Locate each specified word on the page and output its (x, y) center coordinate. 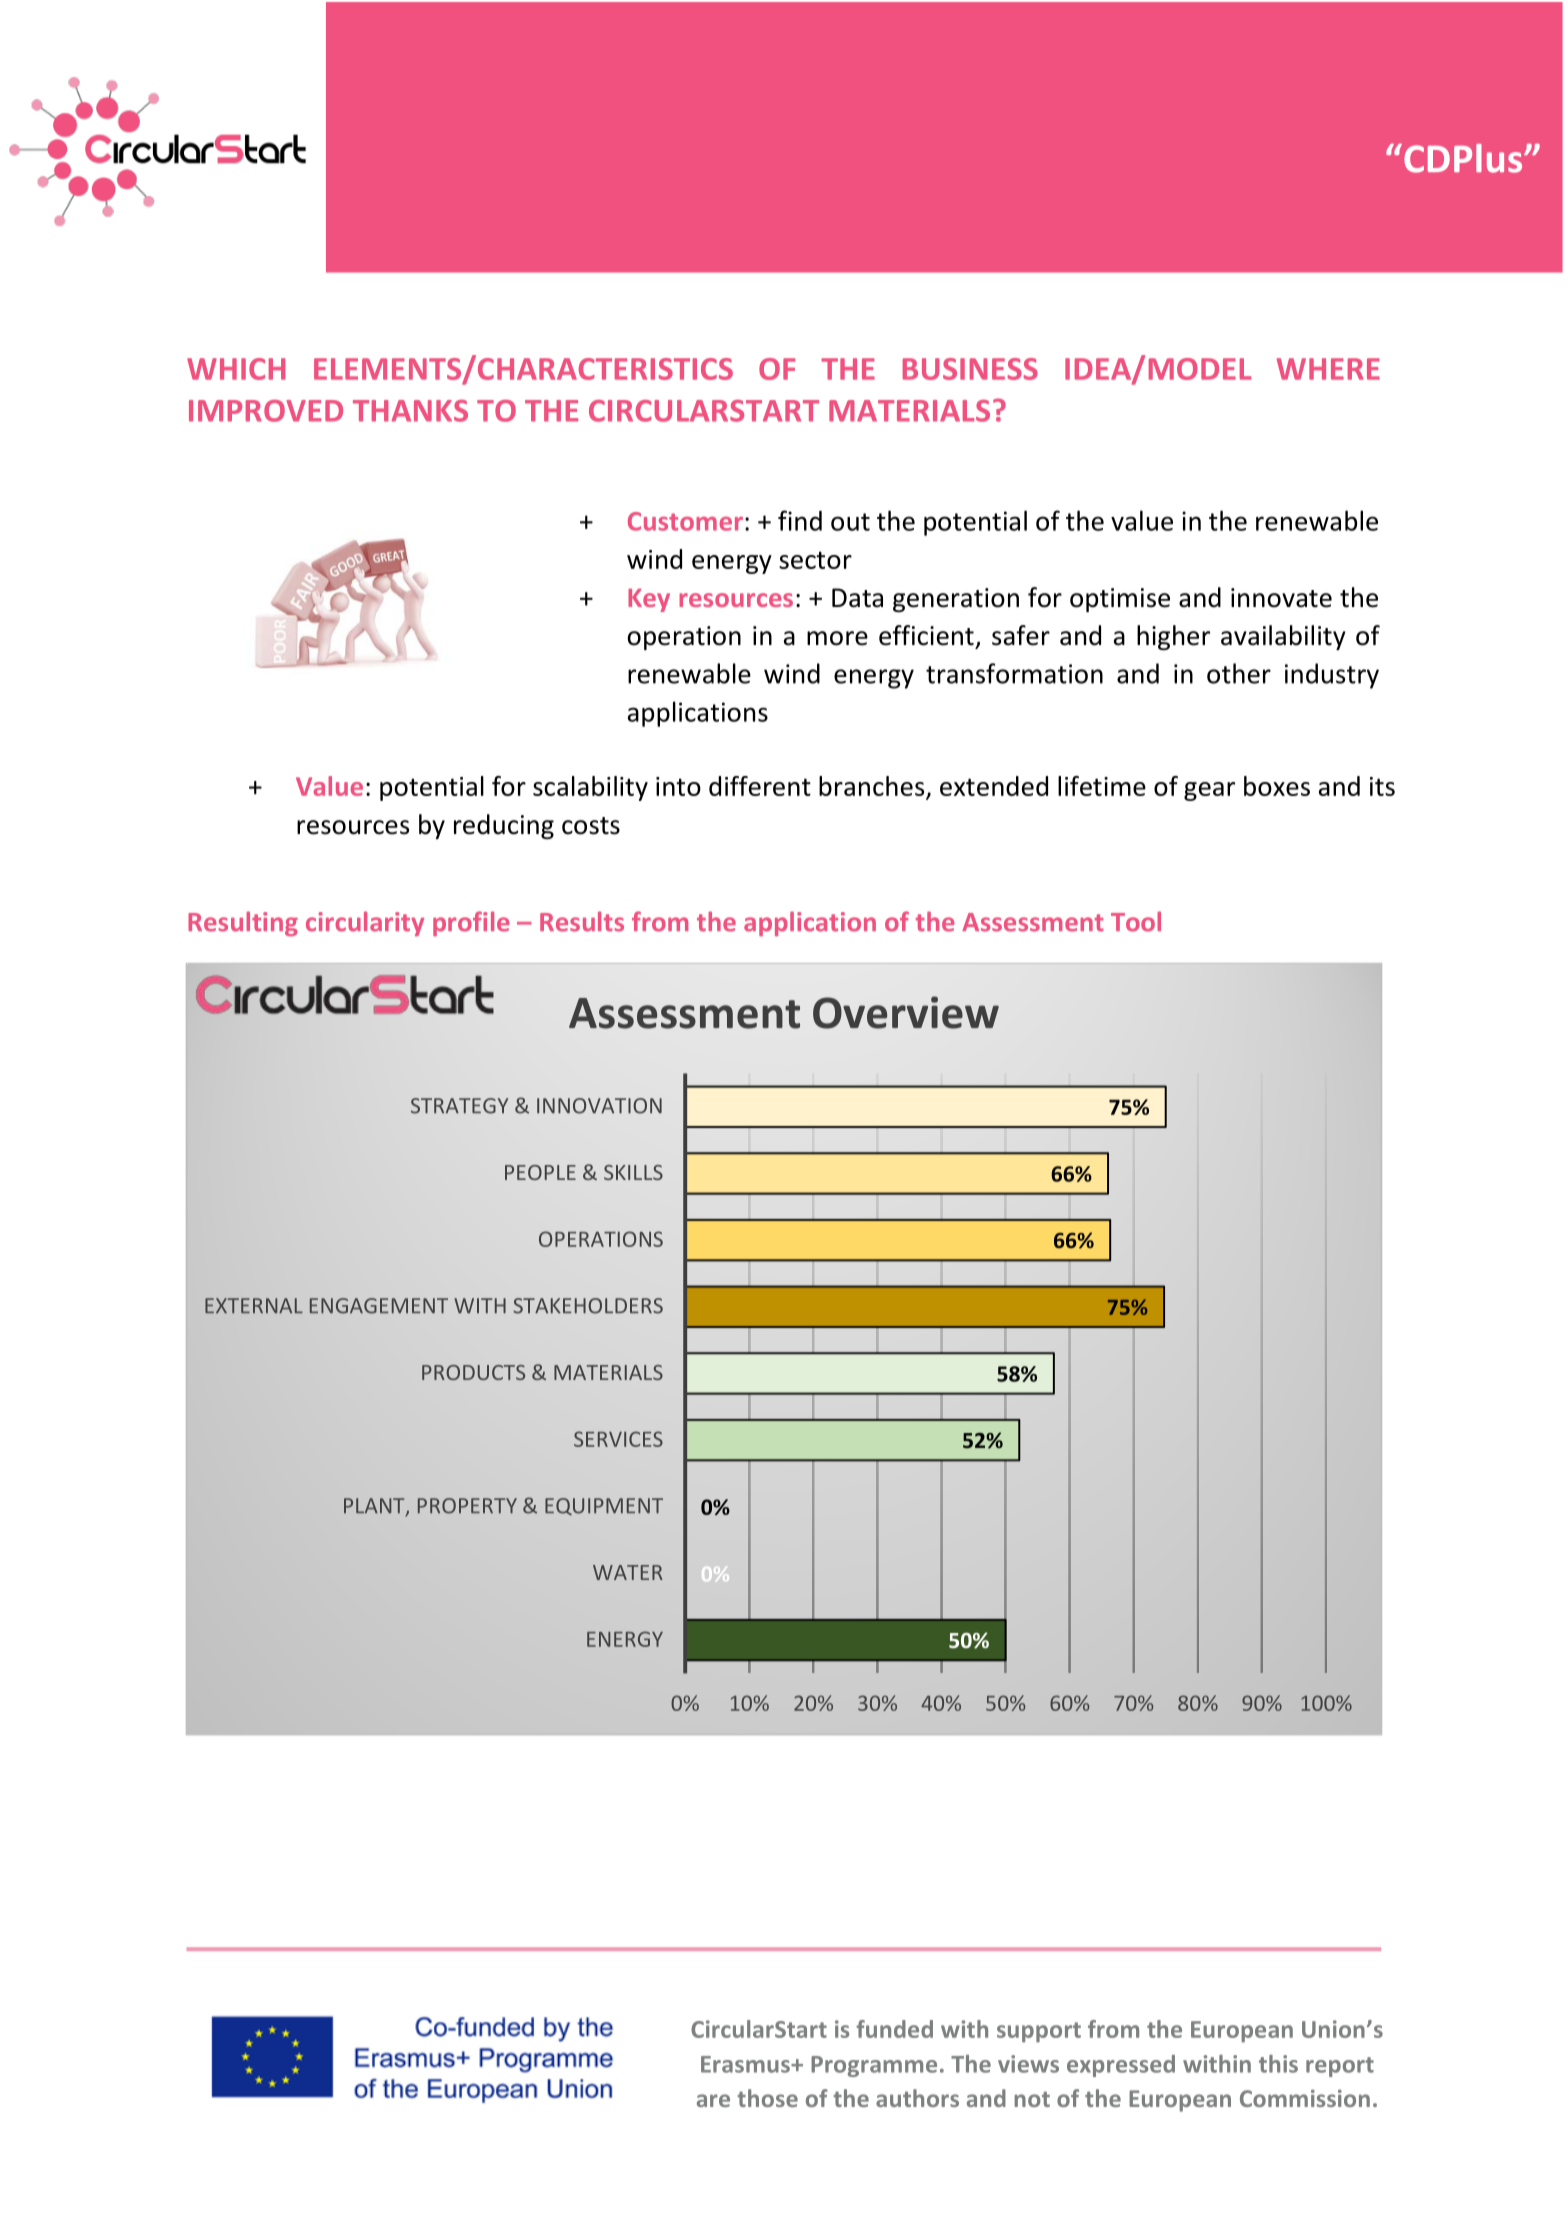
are (713, 2100)
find (800, 520)
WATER (628, 1572)
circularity (365, 923)
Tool (1136, 921)
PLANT (375, 1507)
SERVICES (618, 1439)
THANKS (410, 411)
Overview (906, 1012)
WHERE (1328, 369)
